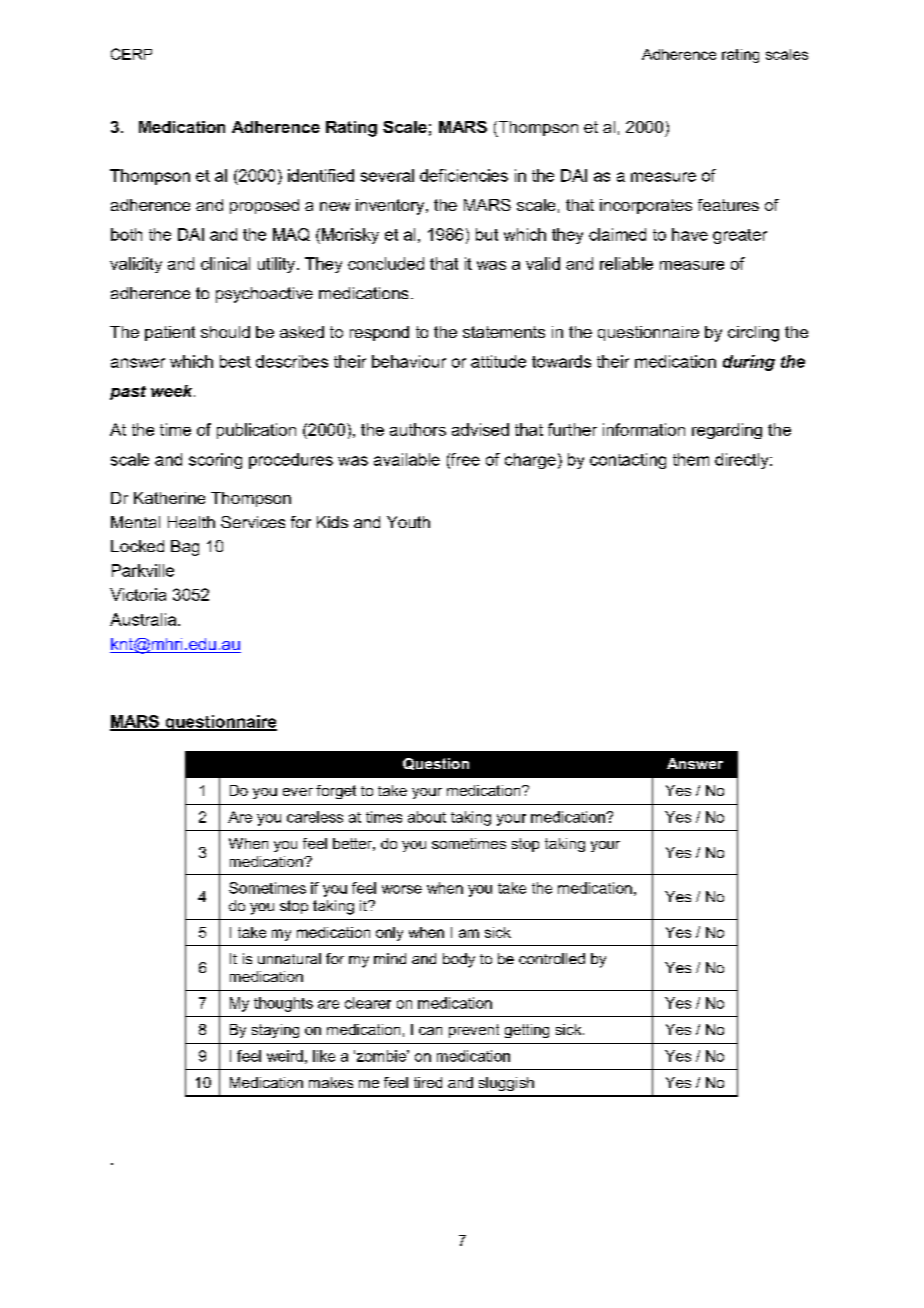 The height and width of the document is (1308, 924). I want to click on available, so click(407, 459).
